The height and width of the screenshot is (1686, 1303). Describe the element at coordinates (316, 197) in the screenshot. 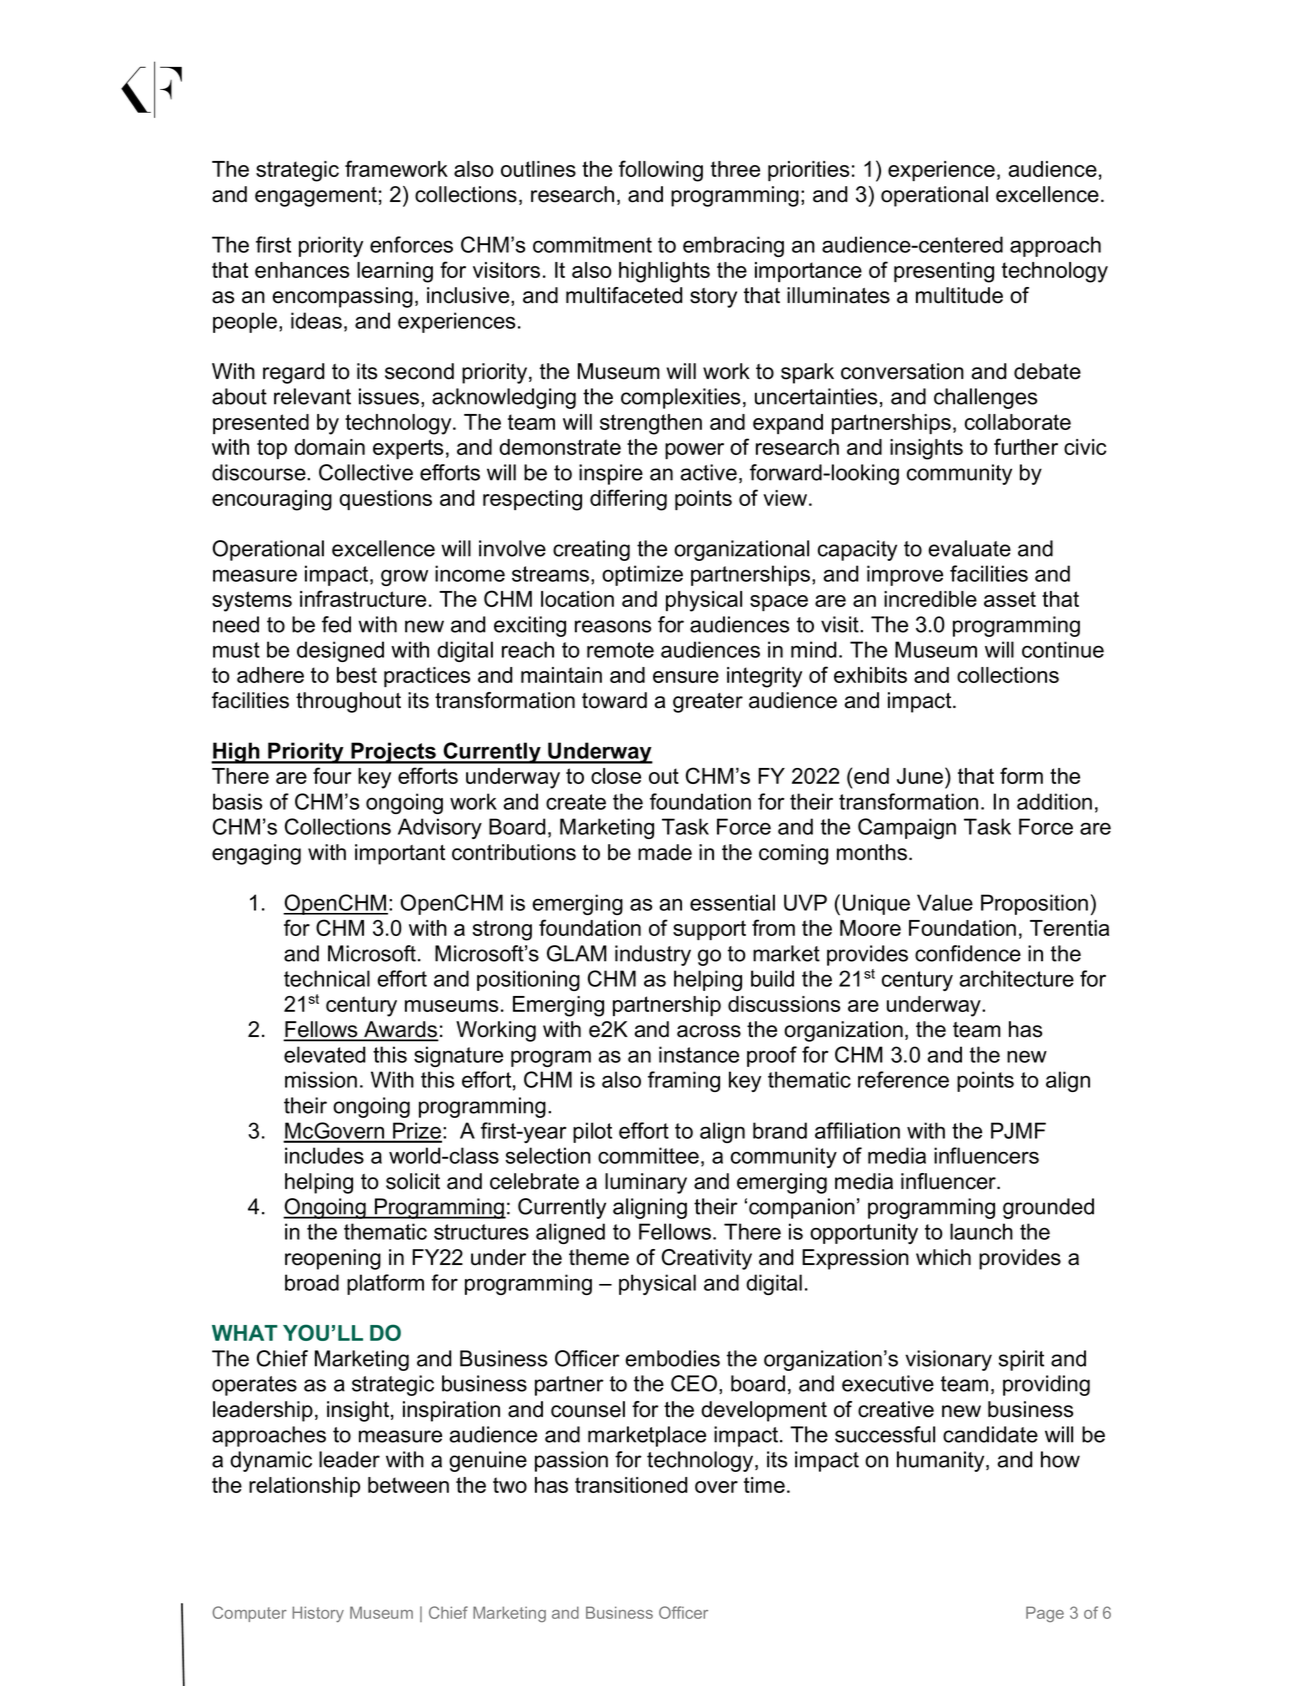

I see `engagement` at that location.
